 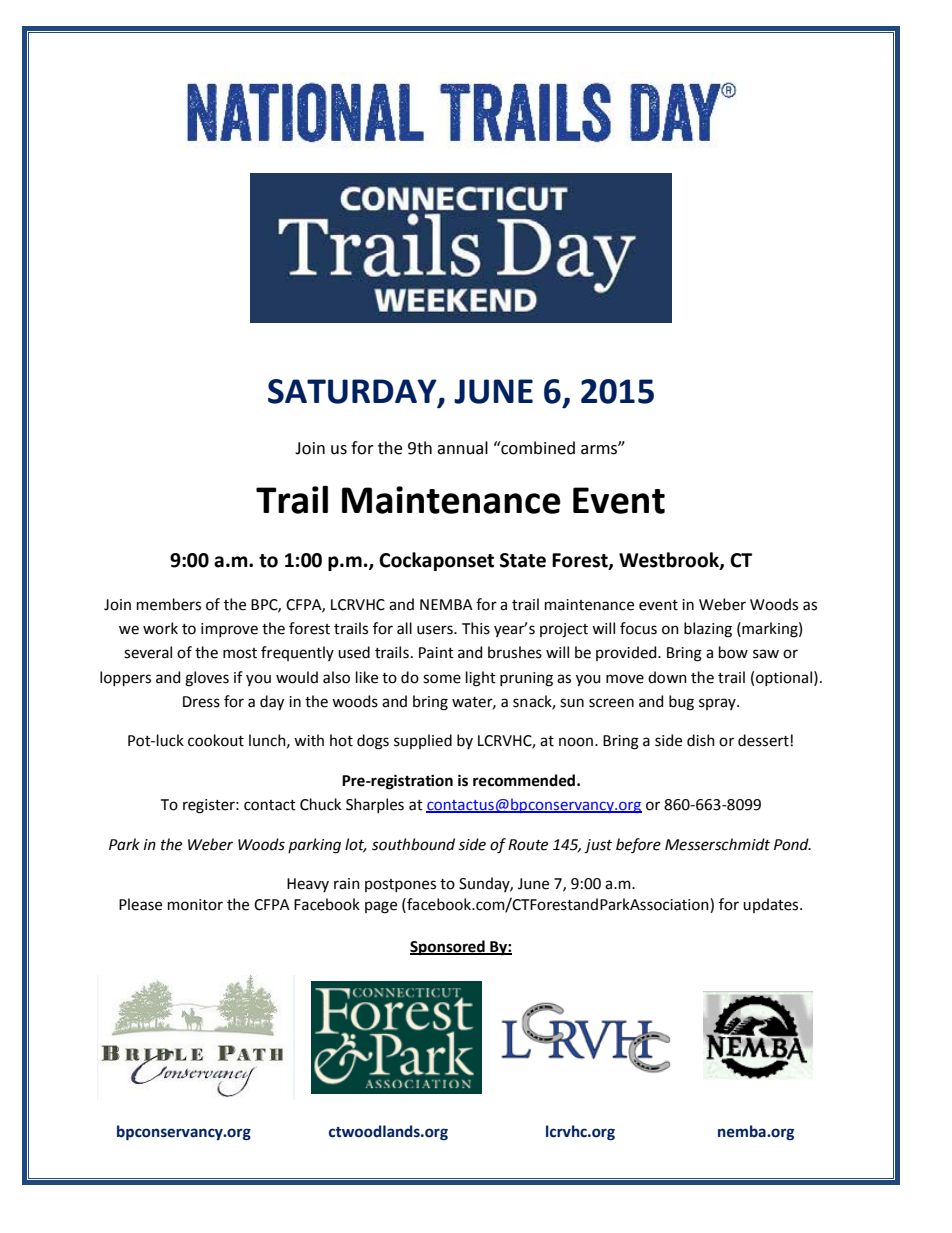 I want to click on dish, so click(x=701, y=740).
